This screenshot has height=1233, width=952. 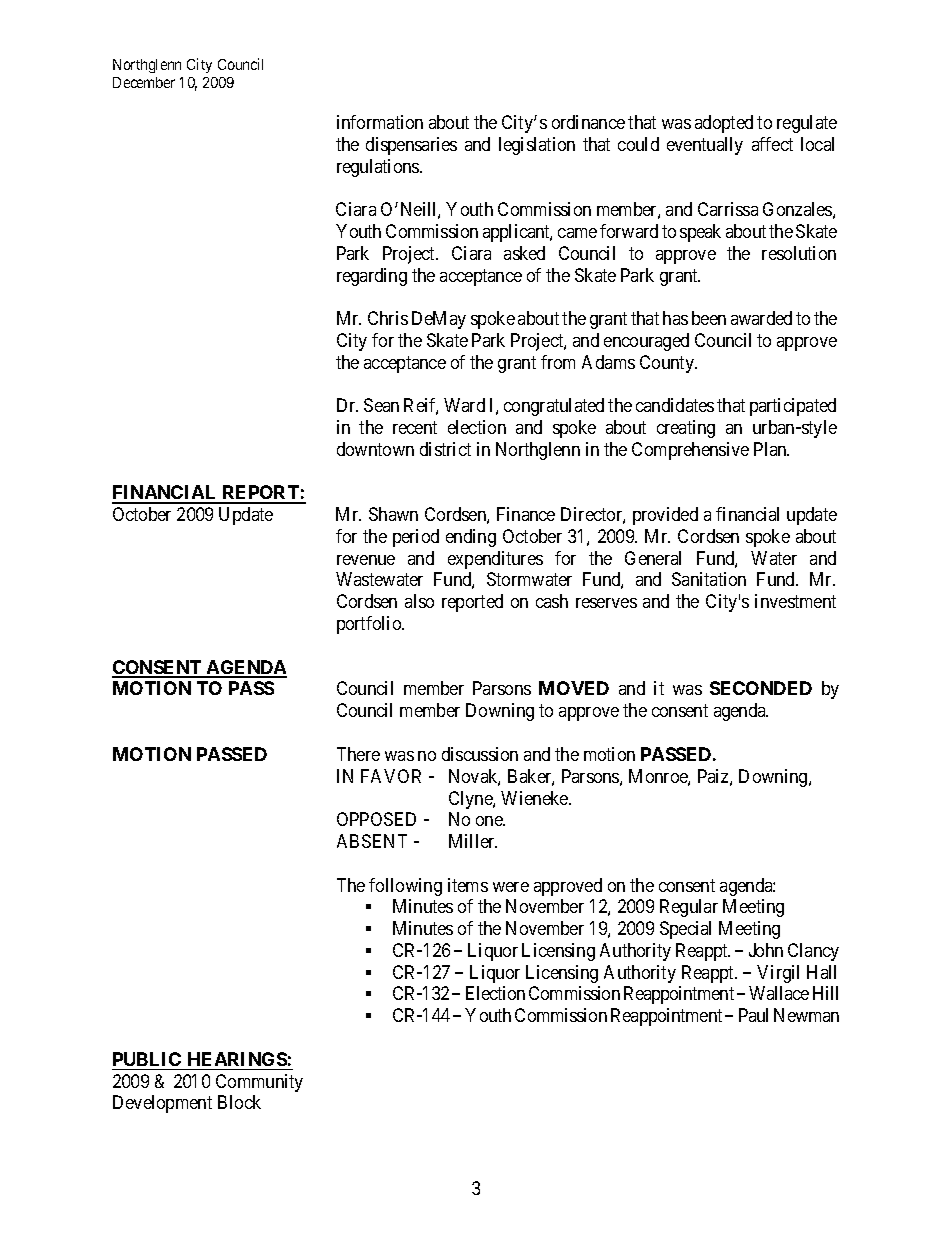 What do you see at coordinates (761, 688) in the screenshot?
I see `SECONDED` at bounding box center [761, 688].
